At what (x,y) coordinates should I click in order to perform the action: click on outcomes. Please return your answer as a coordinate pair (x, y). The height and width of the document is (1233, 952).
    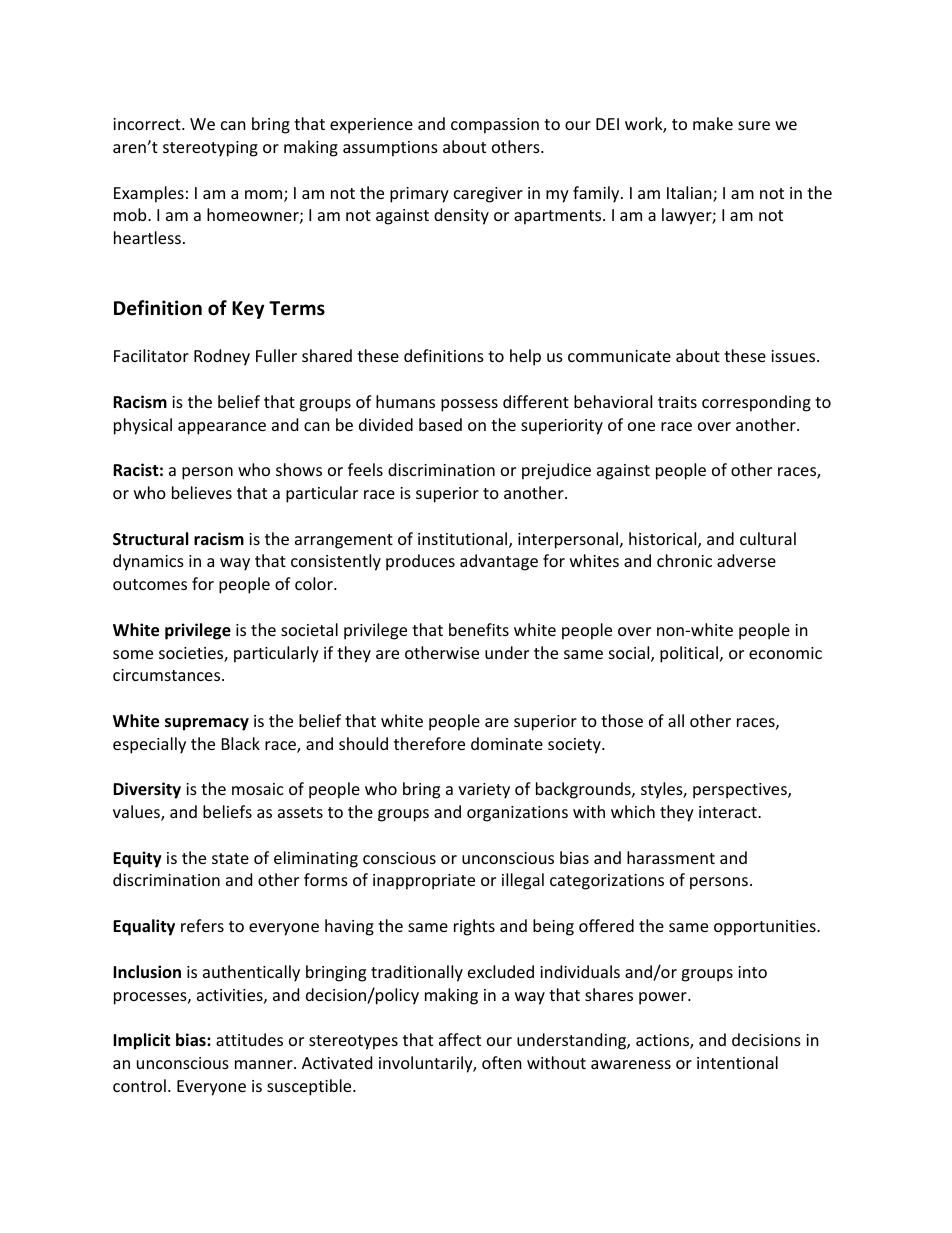
    Looking at the image, I should click on (150, 584).
